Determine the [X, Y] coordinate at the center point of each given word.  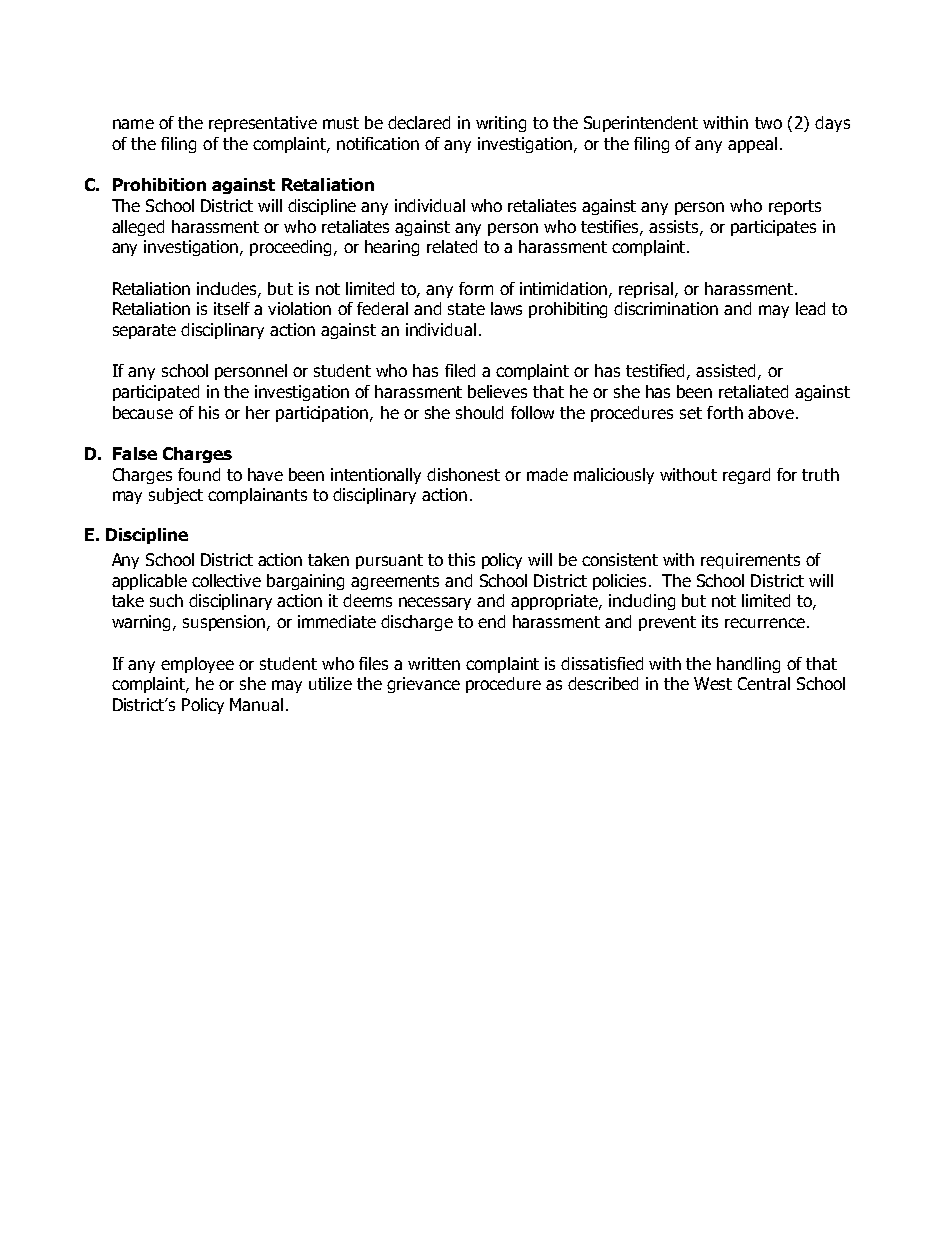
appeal [752, 145]
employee [197, 665]
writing [501, 124]
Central [764, 683]
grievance [423, 685]
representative [263, 124]
